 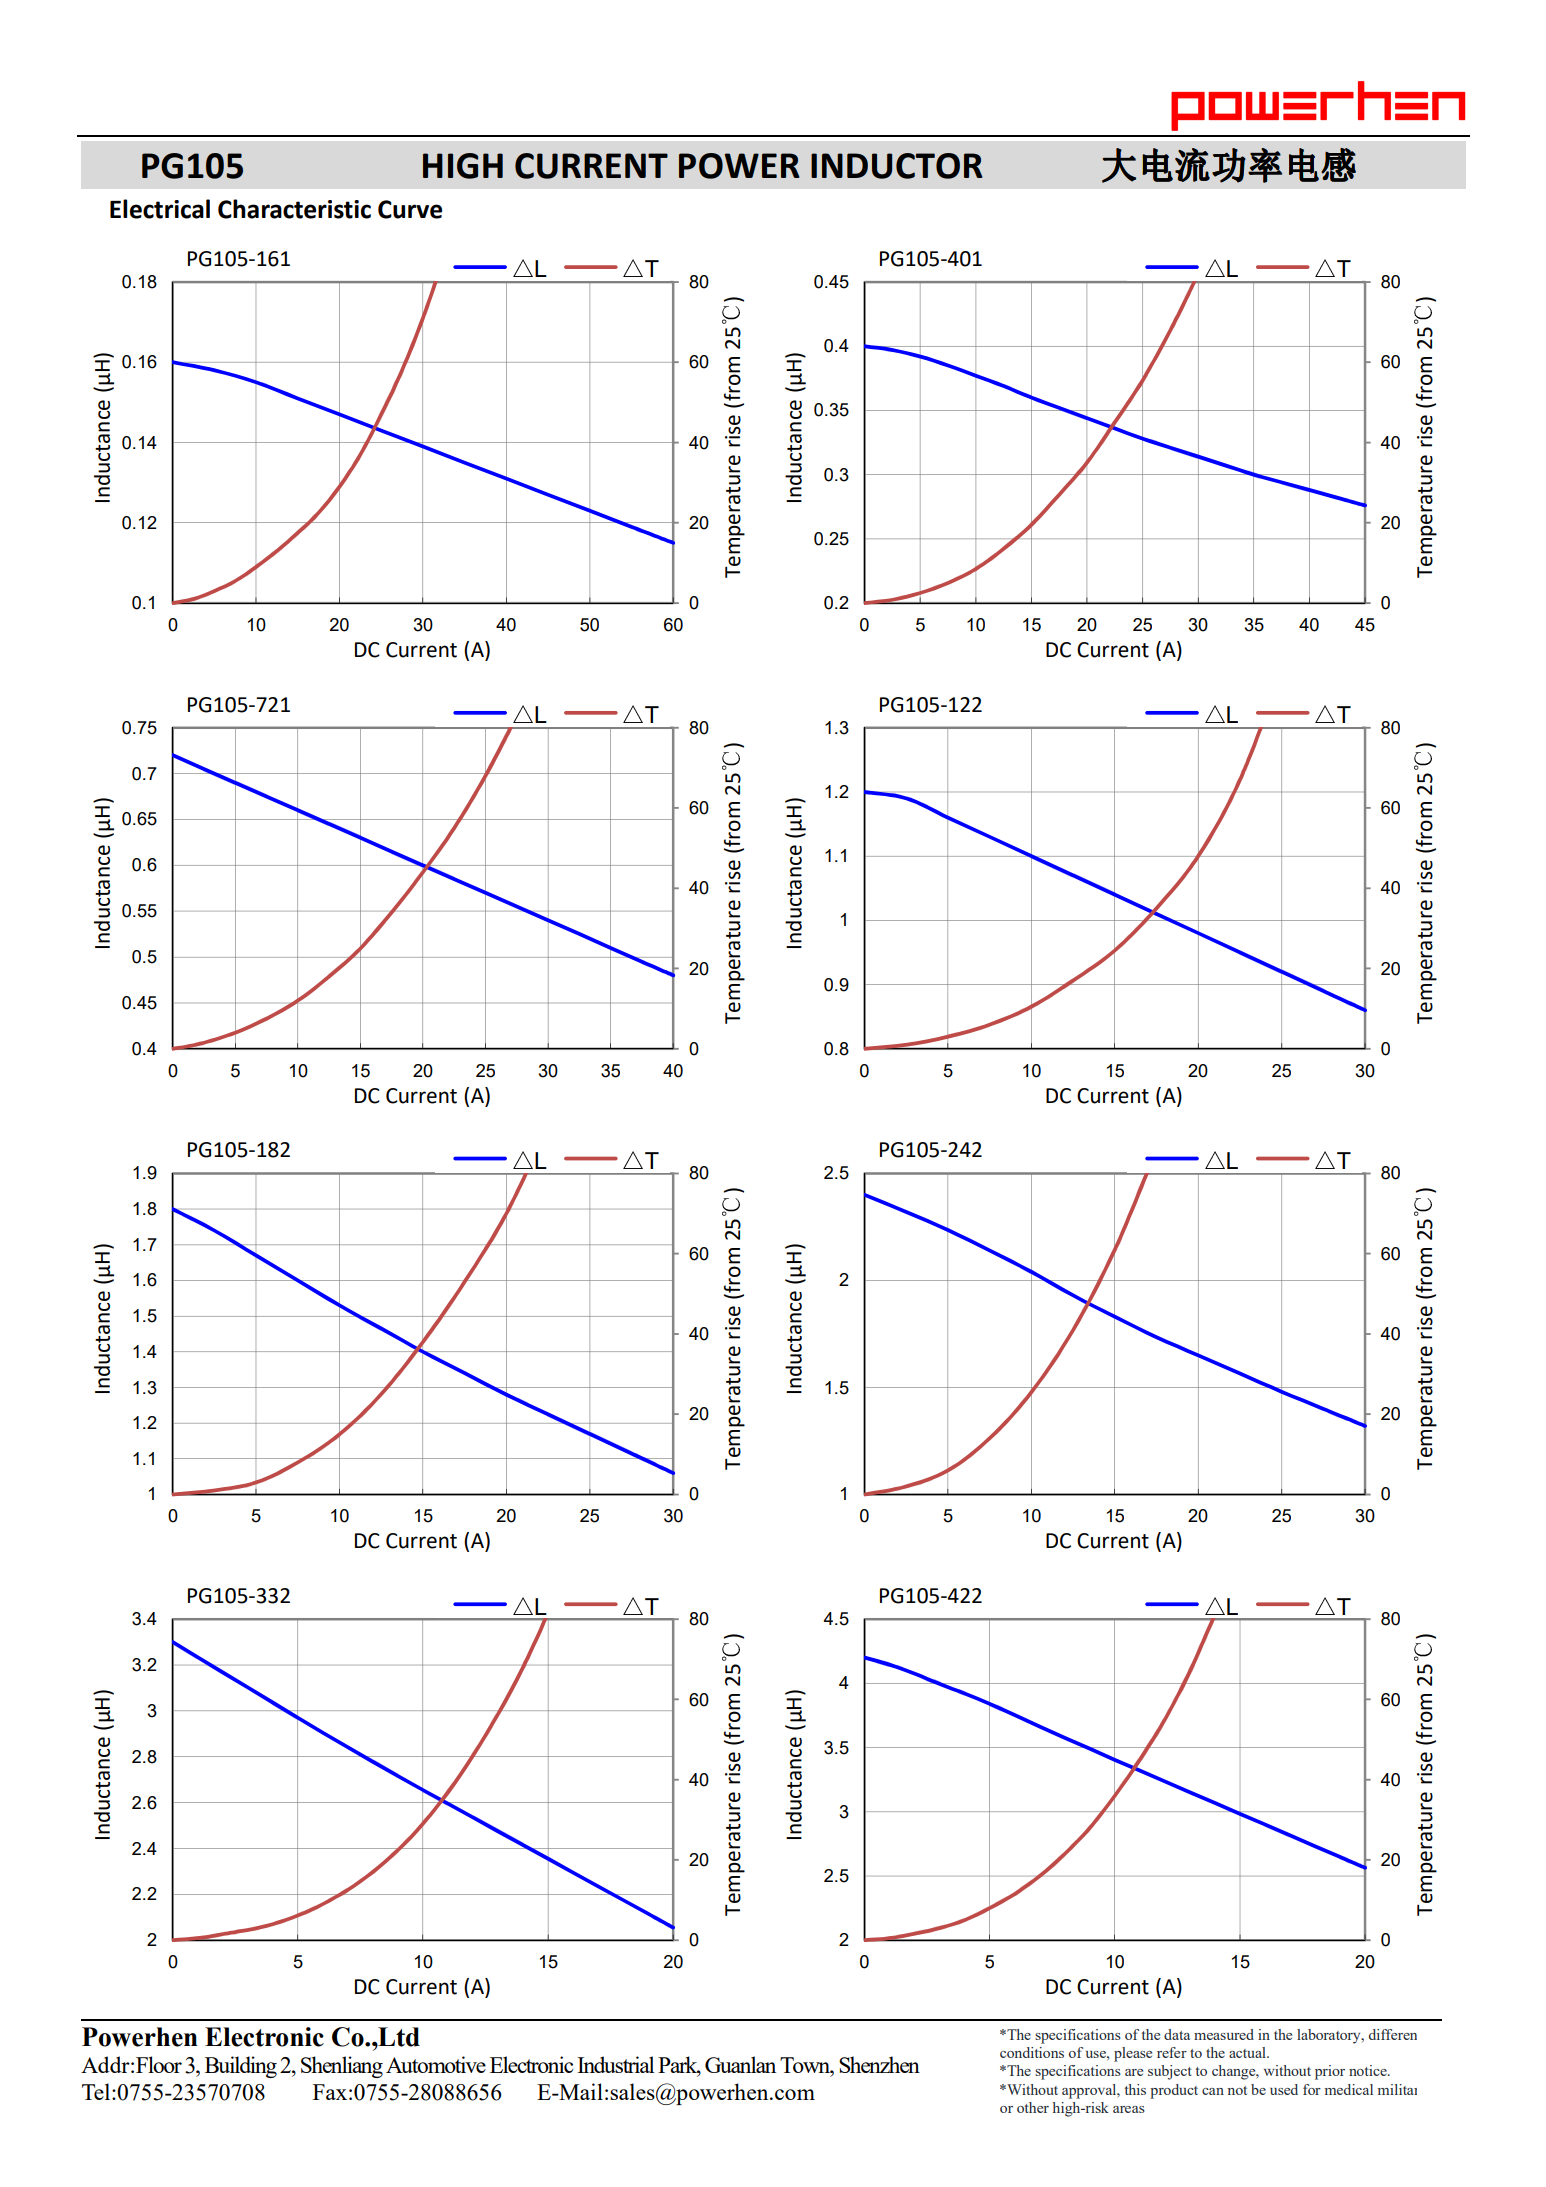 I want to click on Characteristic, so click(x=294, y=209).
